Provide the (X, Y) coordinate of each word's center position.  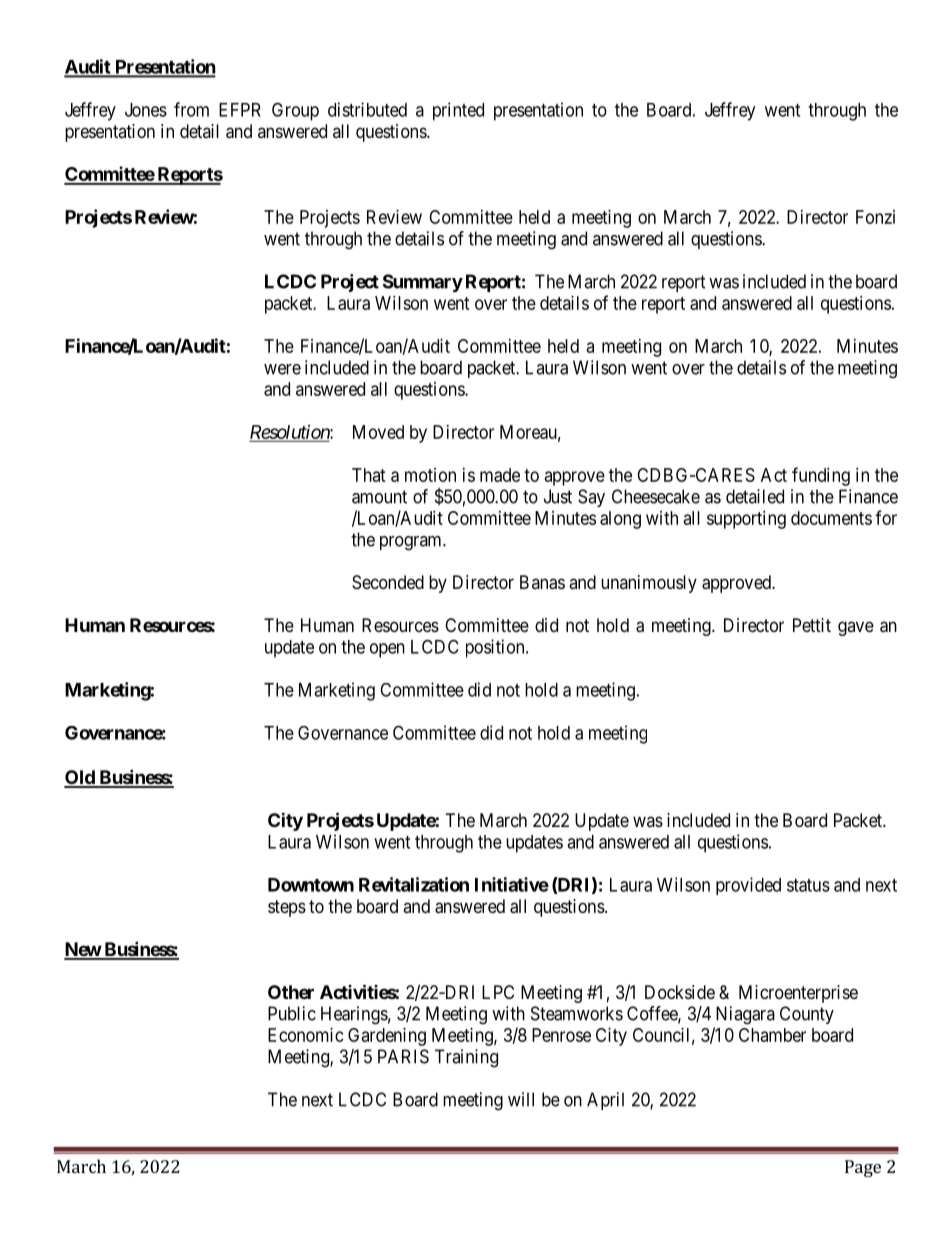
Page (863, 1168)
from (191, 109)
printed (458, 111)
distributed (367, 109)
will (521, 1099)
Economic (306, 1035)
